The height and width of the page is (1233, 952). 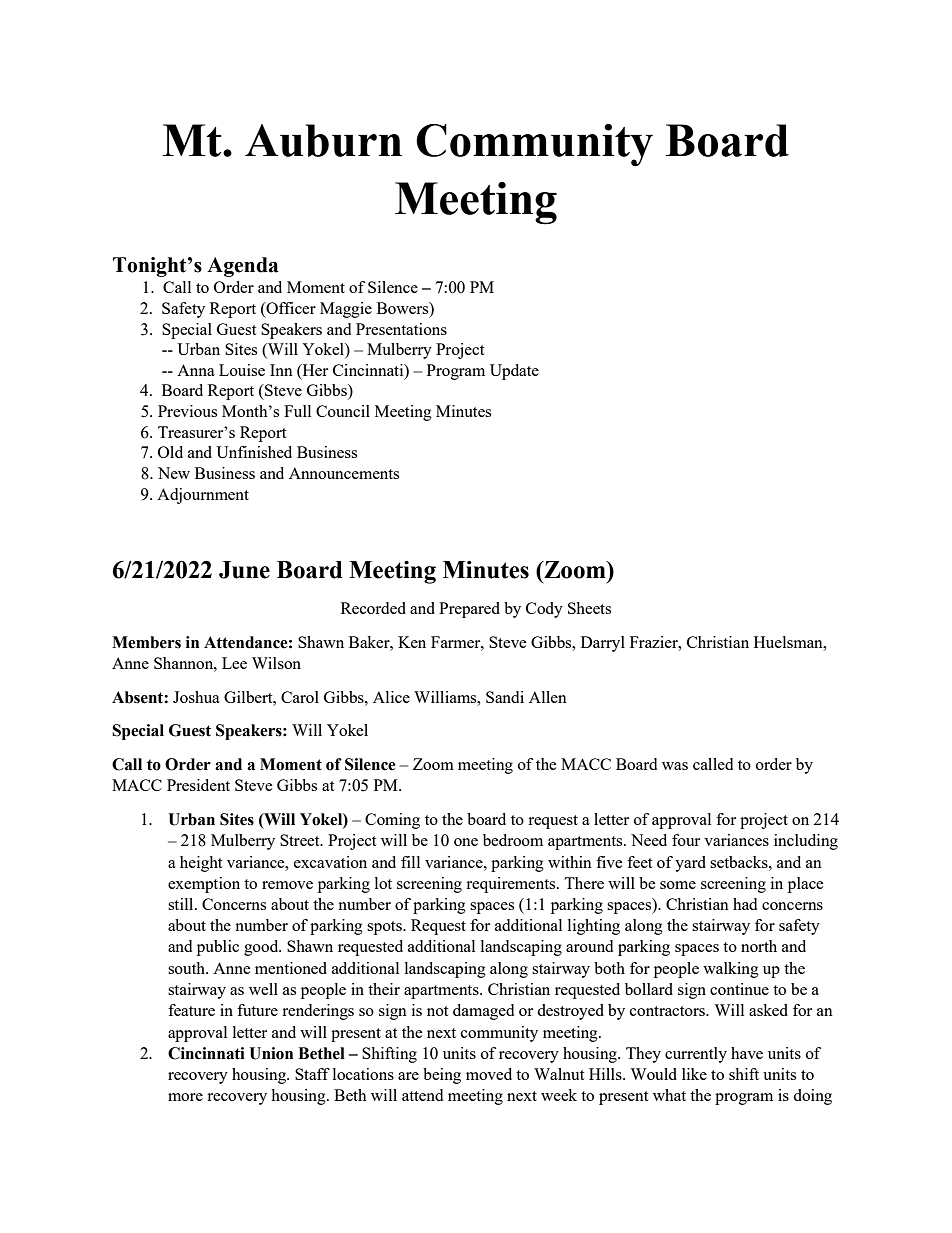 What do you see at coordinates (344, 473) in the page?
I see `Announcements` at bounding box center [344, 473].
